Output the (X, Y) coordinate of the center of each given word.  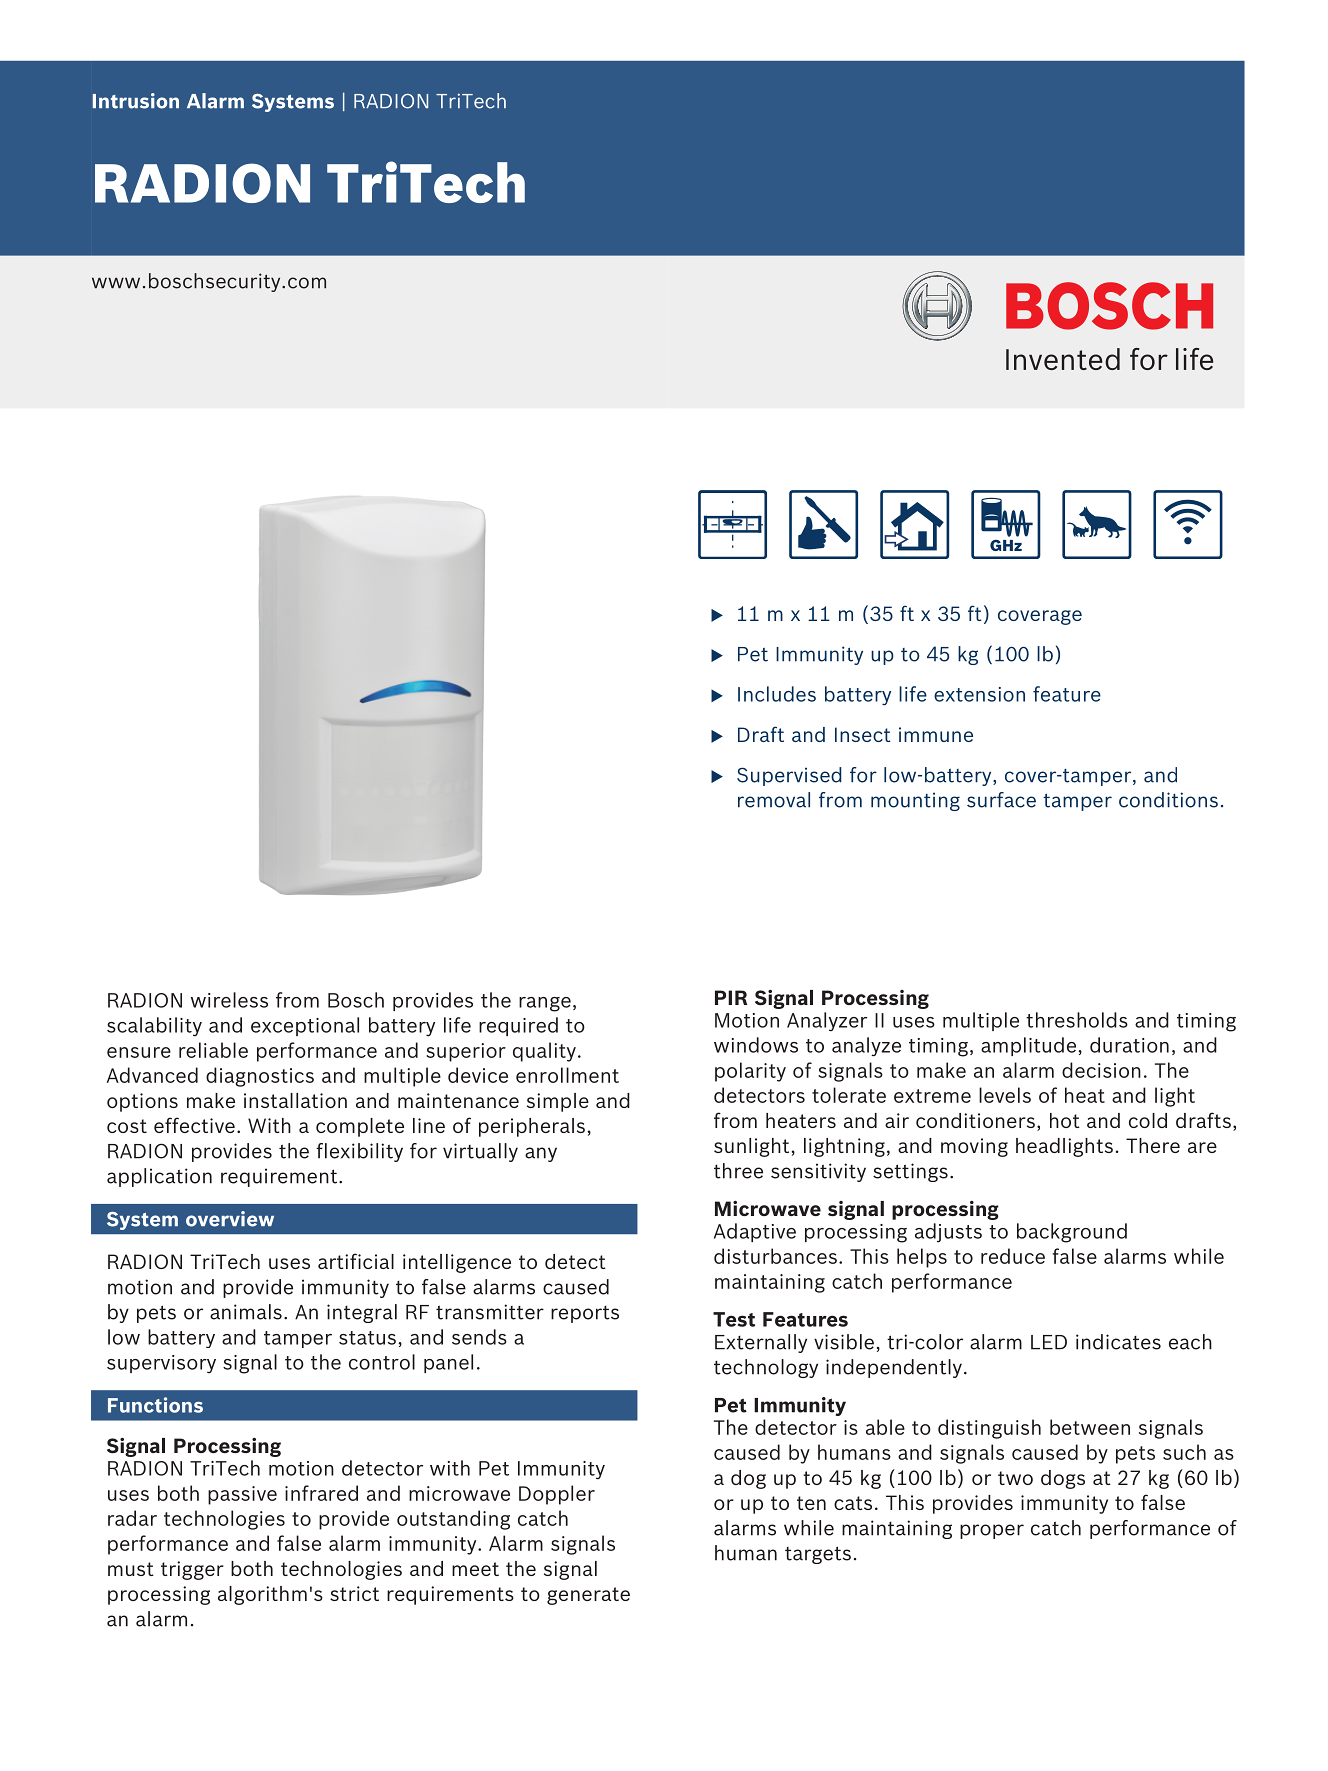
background (1072, 1233)
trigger (192, 1570)
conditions (1168, 800)
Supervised (789, 776)
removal (774, 800)
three (738, 1171)
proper (992, 1531)
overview (230, 1219)
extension (979, 694)
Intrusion (136, 101)
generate (588, 1596)
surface (1001, 800)
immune (936, 734)
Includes (777, 694)
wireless (229, 1000)
